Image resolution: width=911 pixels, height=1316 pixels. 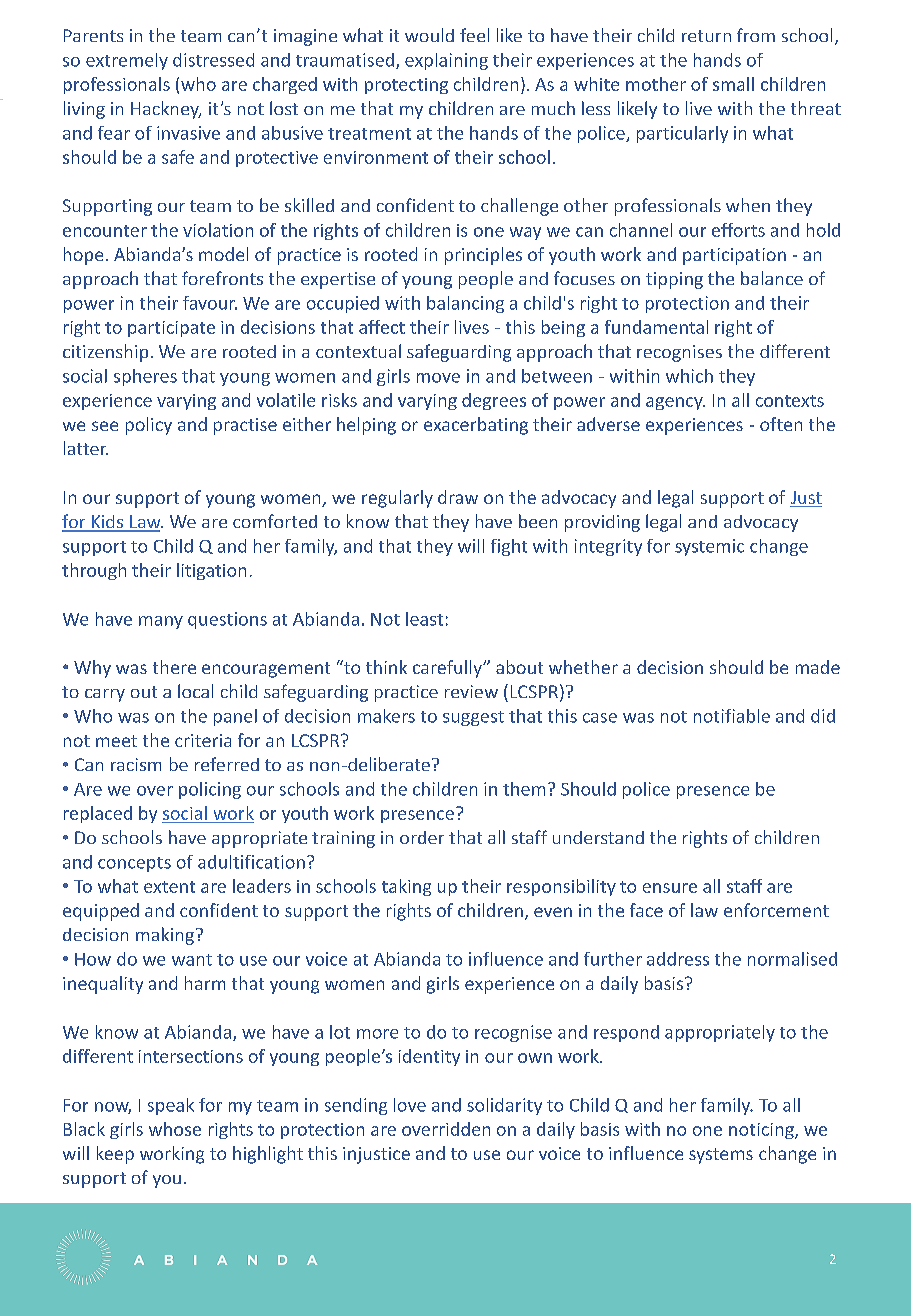 I want to click on systemic, so click(x=709, y=547).
